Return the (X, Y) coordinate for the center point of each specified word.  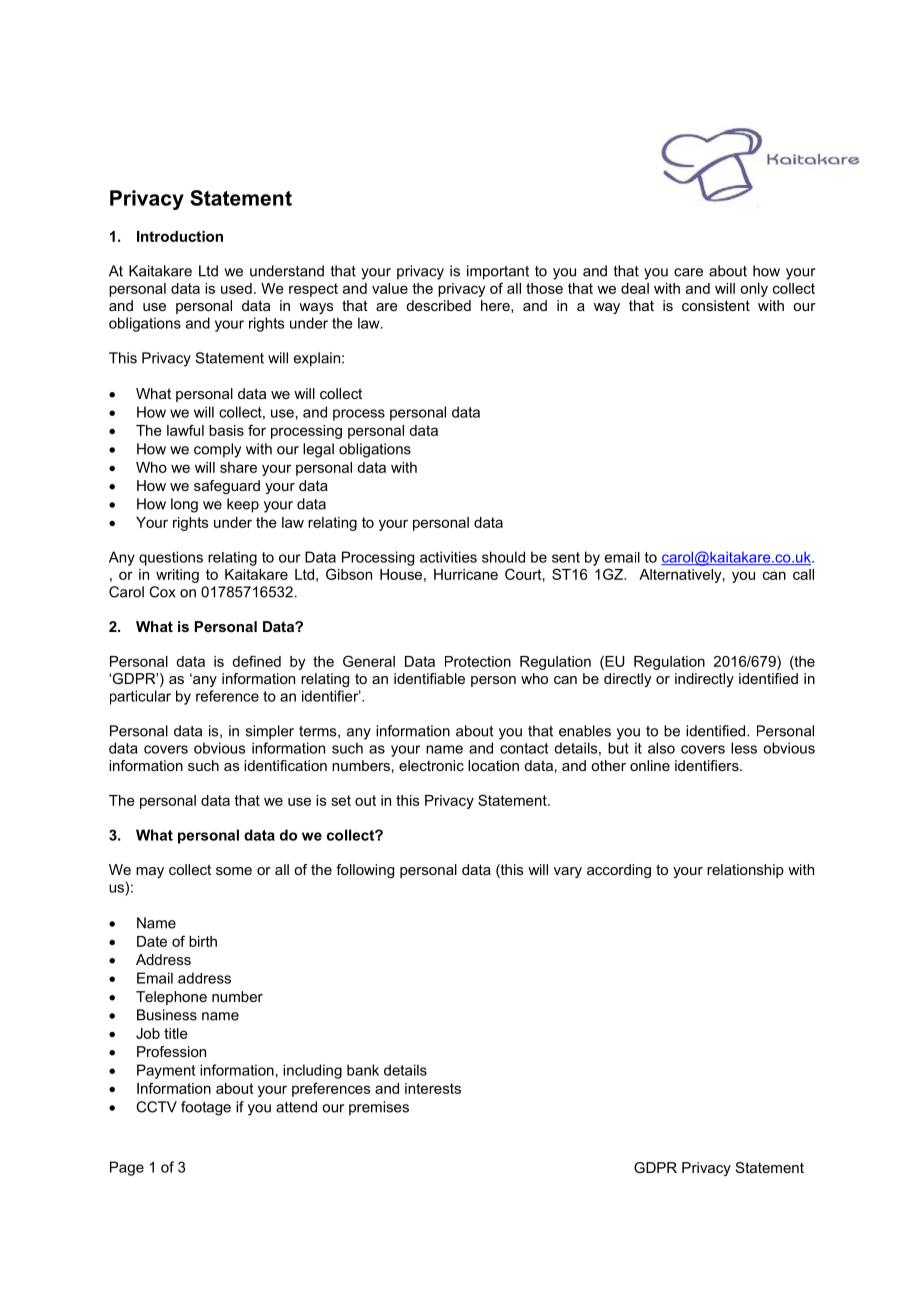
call (803, 574)
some (234, 871)
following (365, 871)
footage (206, 1108)
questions (171, 558)
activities (448, 557)
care (688, 272)
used (236, 288)
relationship (745, 871)
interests (433, 1088)
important (498, 272)
